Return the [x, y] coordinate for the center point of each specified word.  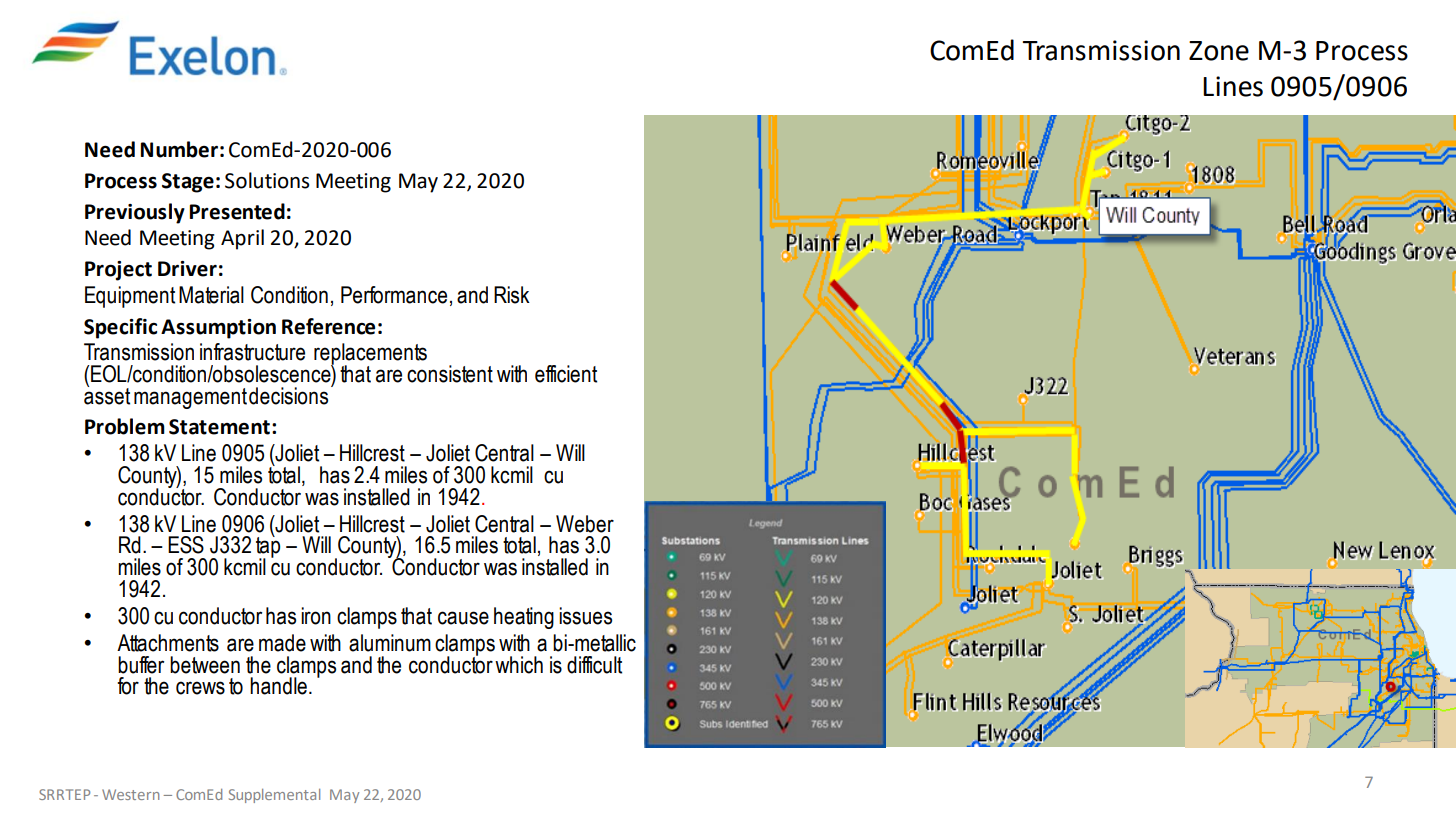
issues [585, 616]
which [519, 665]
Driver [187, 269]
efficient [566, 374]
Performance [394, 295]
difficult [594, 665]
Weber [585, 524]
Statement [219, 427]
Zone [1219, 51]
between [205, 665]
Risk [512, 295]
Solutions [267, 180]
